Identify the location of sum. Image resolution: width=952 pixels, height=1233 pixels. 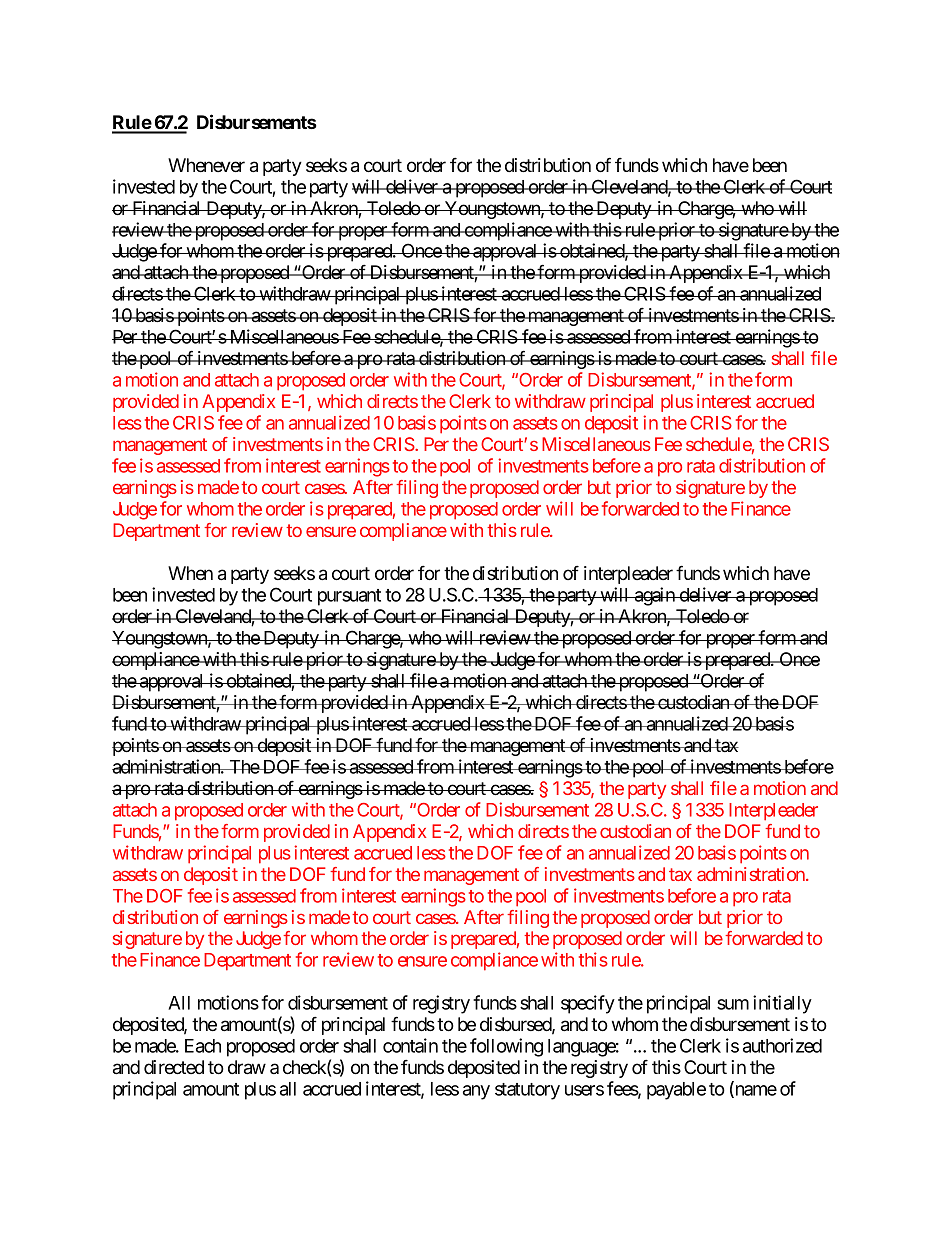
(733, 1004).
